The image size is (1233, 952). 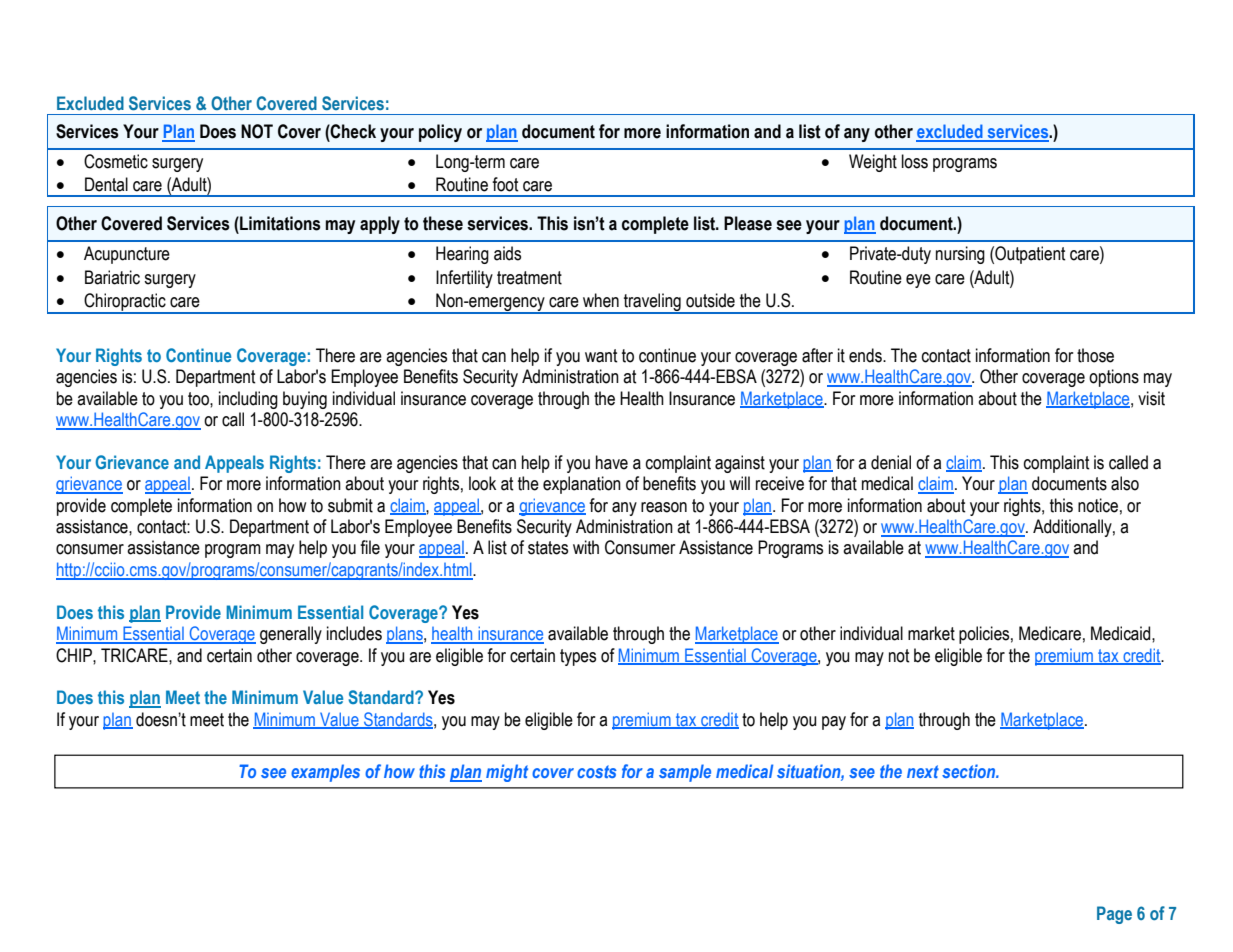 What do you see at coordinates (1114, 915) in the page?
I see `Page` at bounding box center [1114, 915].
